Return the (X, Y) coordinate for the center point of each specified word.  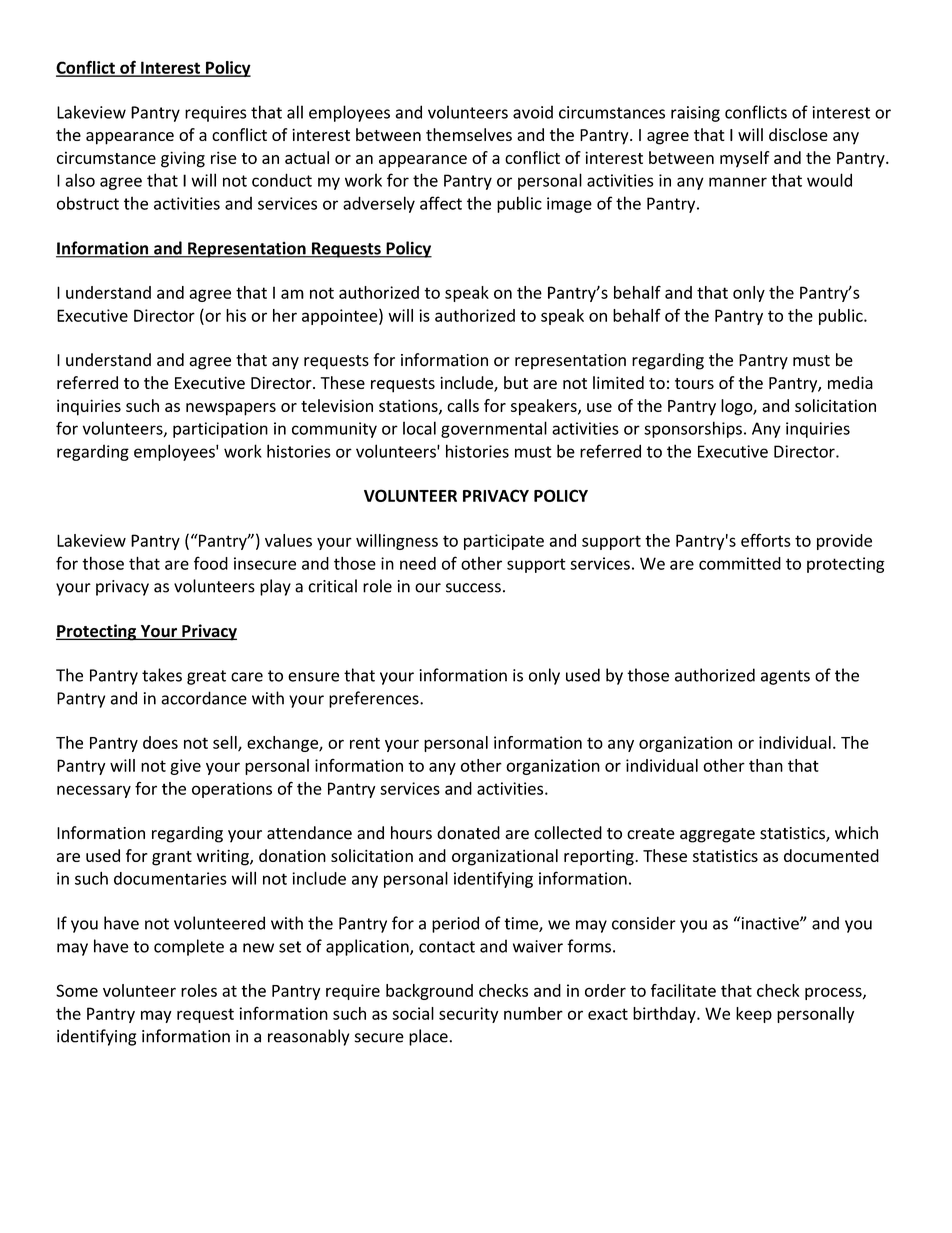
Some (77, 990)
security (468, 1015)
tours (694, 383)
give (185, 767)
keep (754, 1015)
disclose (798, 134)
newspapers (231, 409)
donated (468, 833)
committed (740, 563)
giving (183, 159)
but (516, 382)
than (766, 765)
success (473, 588)
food (211, 563)
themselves (469, 134)
